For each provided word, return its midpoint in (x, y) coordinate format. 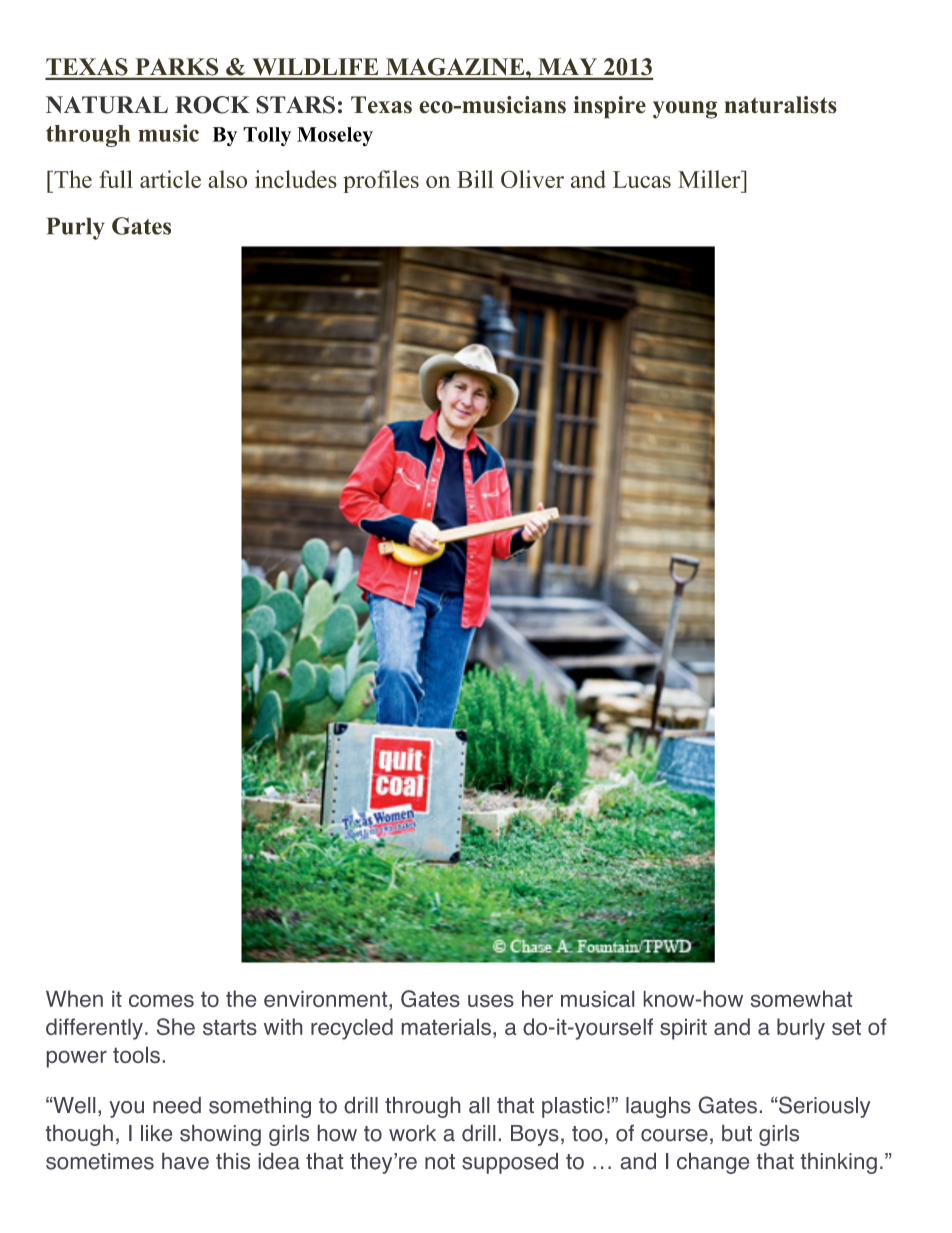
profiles (381, 181)
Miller (710, 179)
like (156, 1133)
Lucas (642, 179)
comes (161, 1001)
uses (491, 1001)
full (116, 179)
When (74, 998)
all (479, 1105)
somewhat (801, 998)
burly (801, 1029)
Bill (475, 179)
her (537, 998)
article (170, 179)
